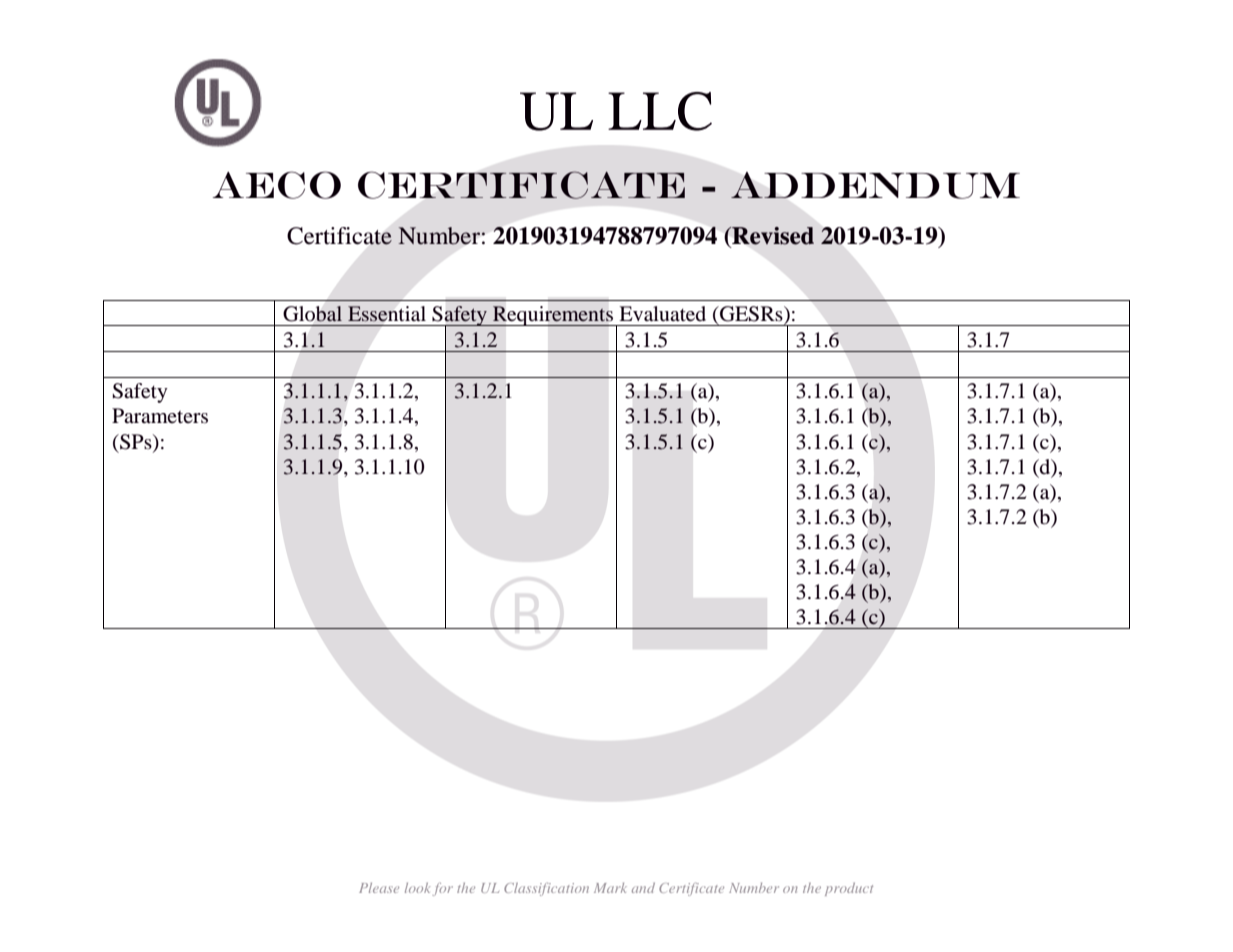 Image resolution: width=1233 pixels, height=952 pixels. I want to click on Please, so click(379, 888).
